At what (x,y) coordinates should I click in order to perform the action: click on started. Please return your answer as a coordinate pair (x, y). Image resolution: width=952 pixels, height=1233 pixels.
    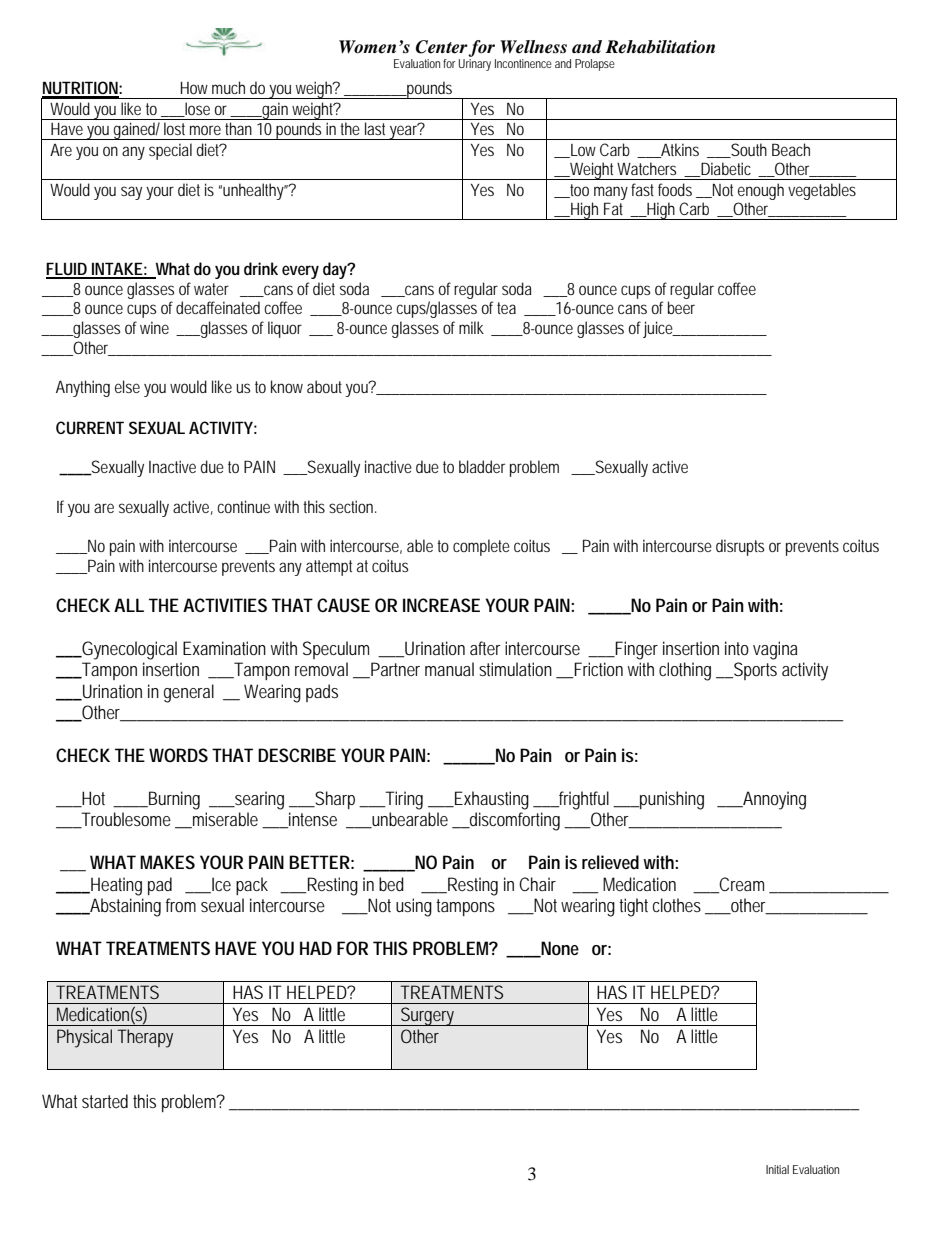
    Looking at the image, I should click on (105, 1101).
